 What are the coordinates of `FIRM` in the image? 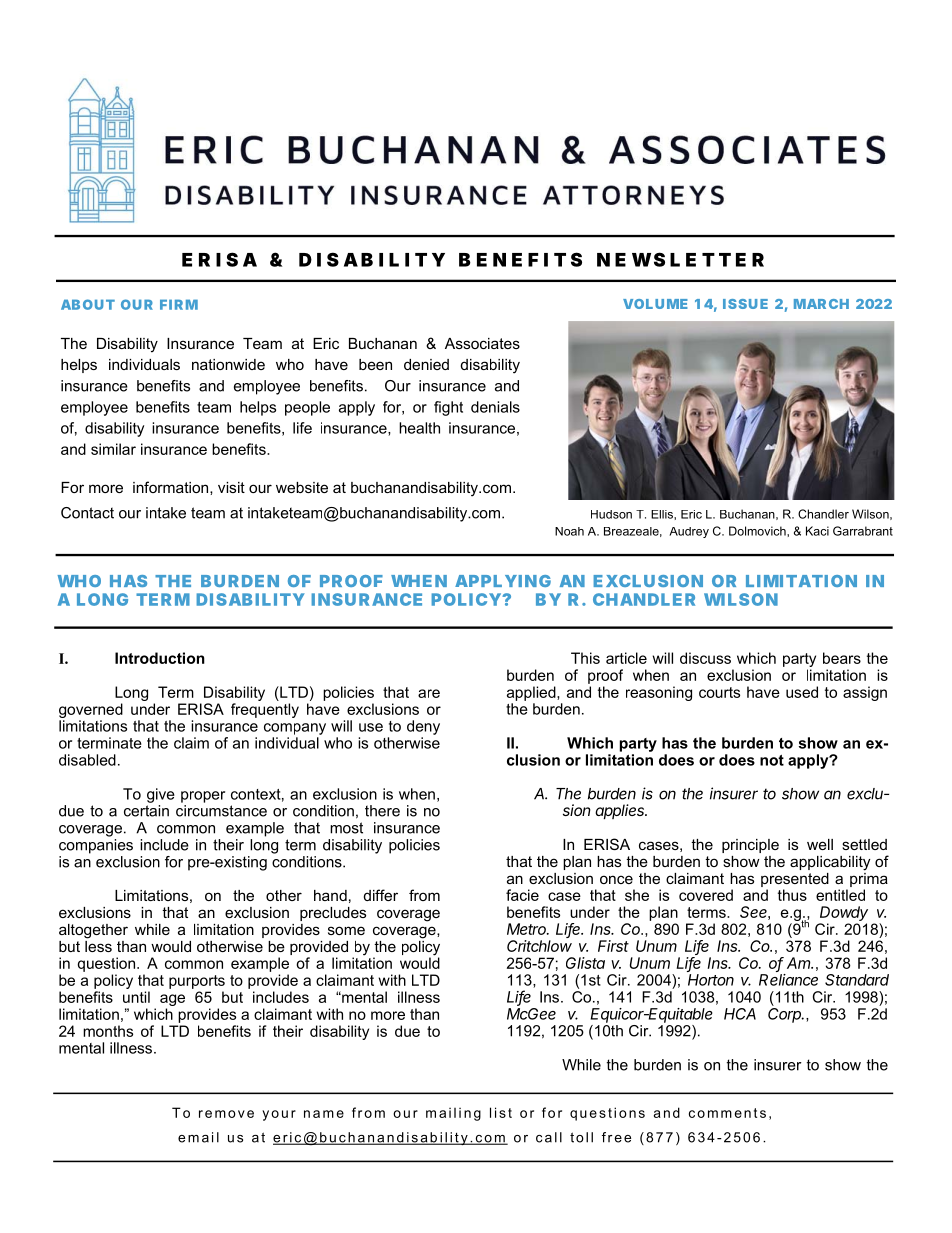 It's located at (179, 304).
